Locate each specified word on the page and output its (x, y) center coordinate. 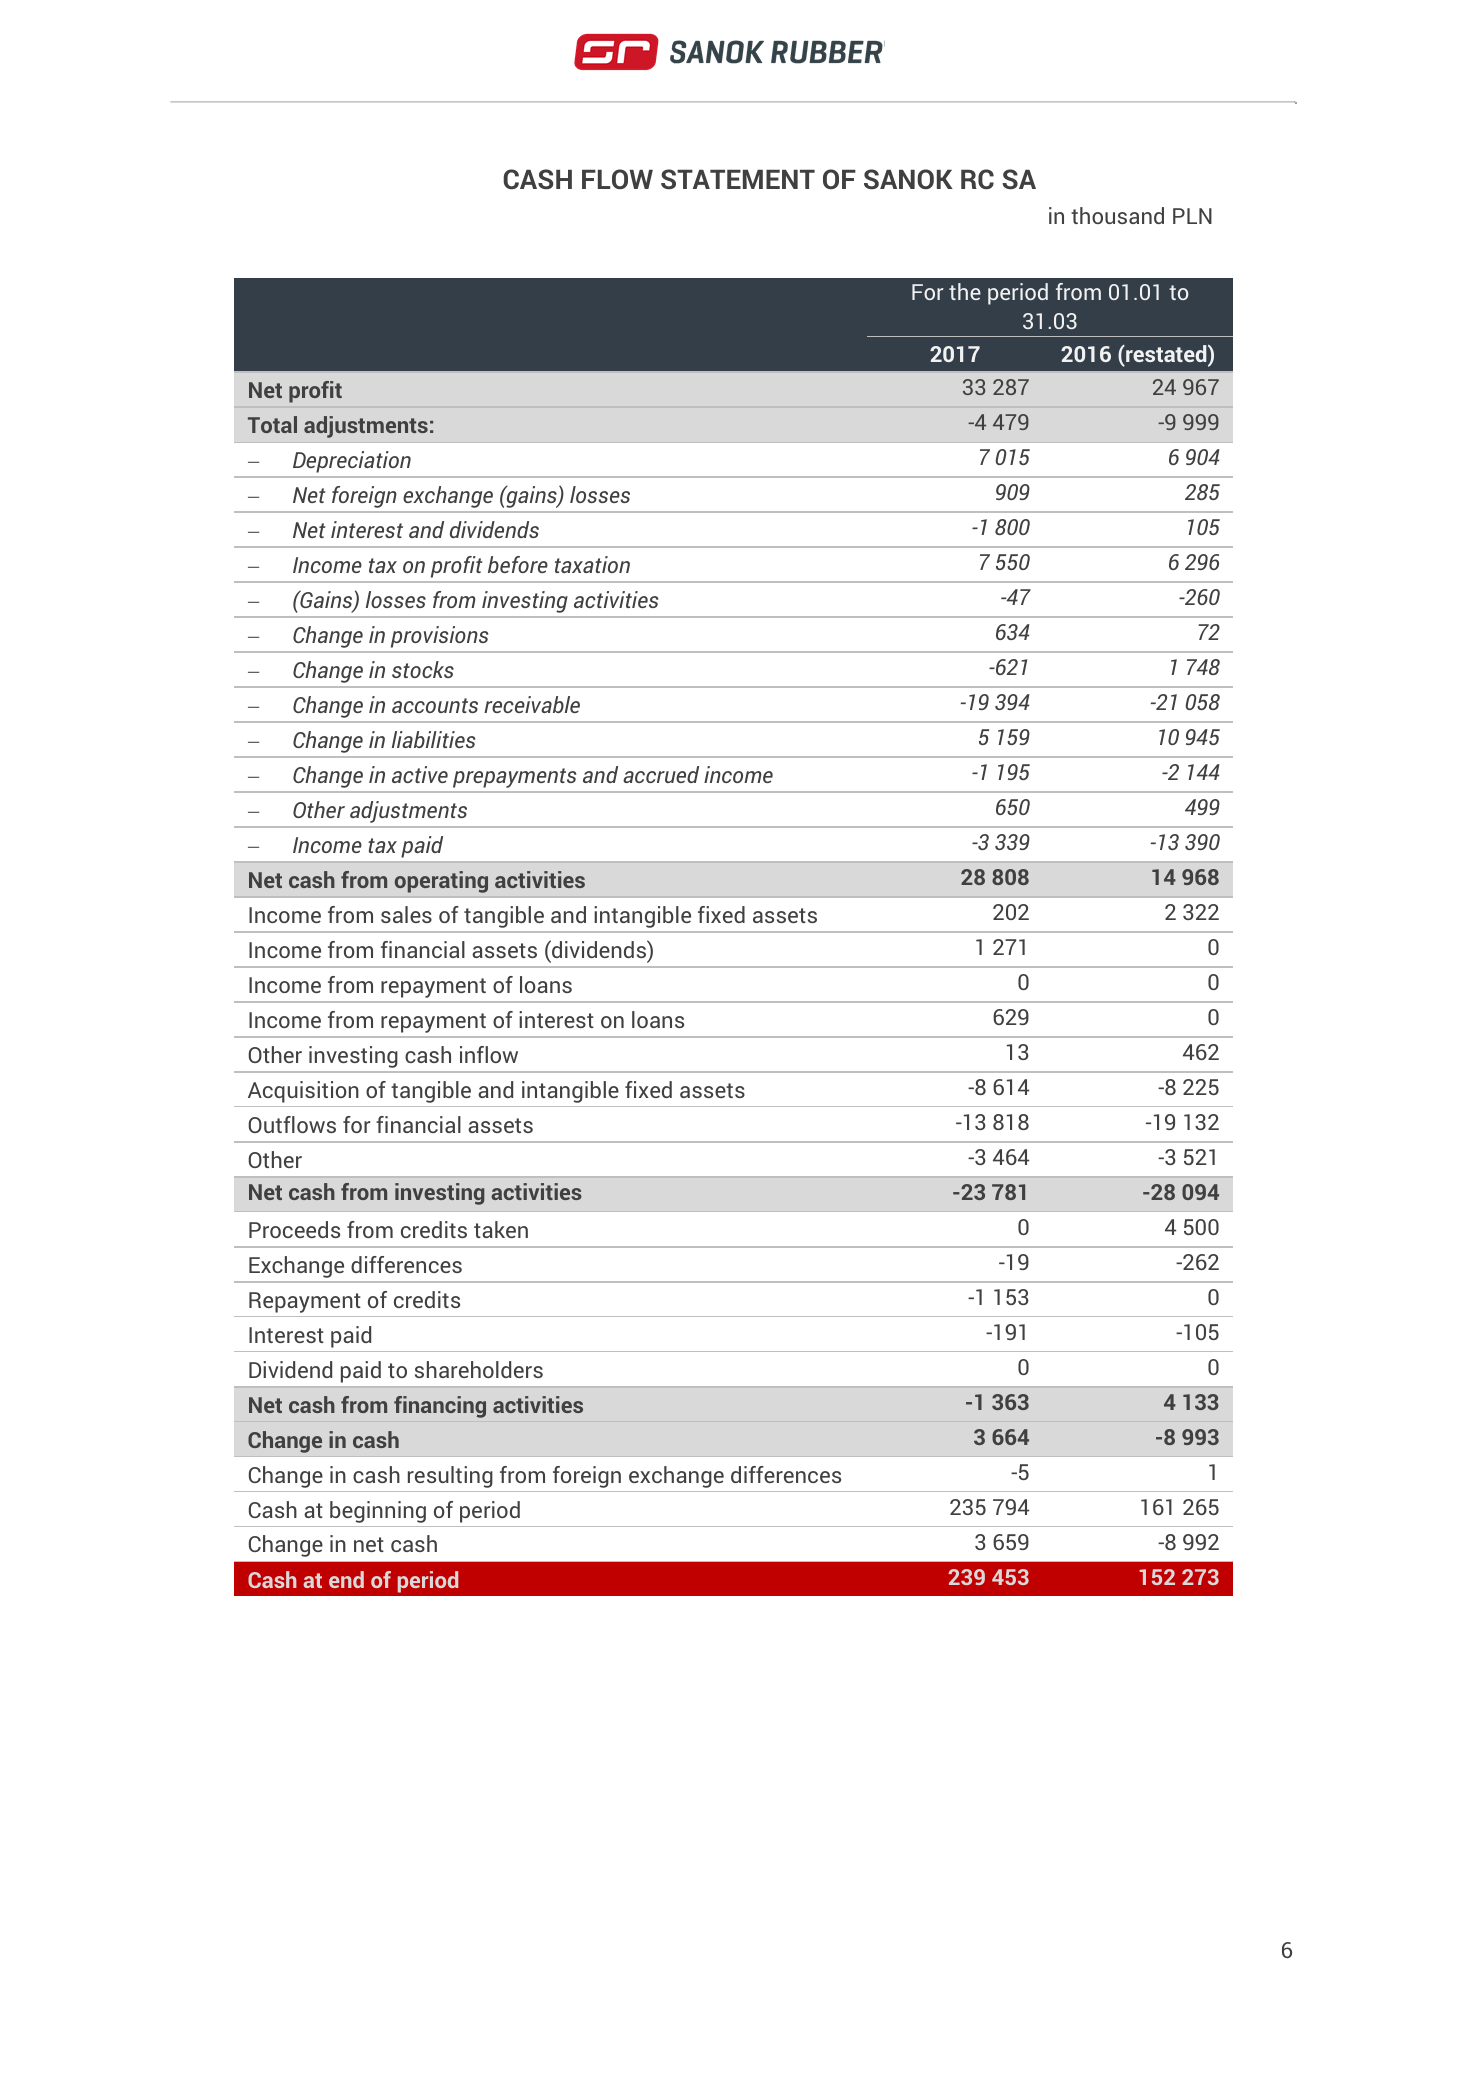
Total (272, 424)
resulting (450, 1477)
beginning (378, 1512)
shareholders (479, 1369)
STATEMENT (738, 179)
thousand (1117, 215)
